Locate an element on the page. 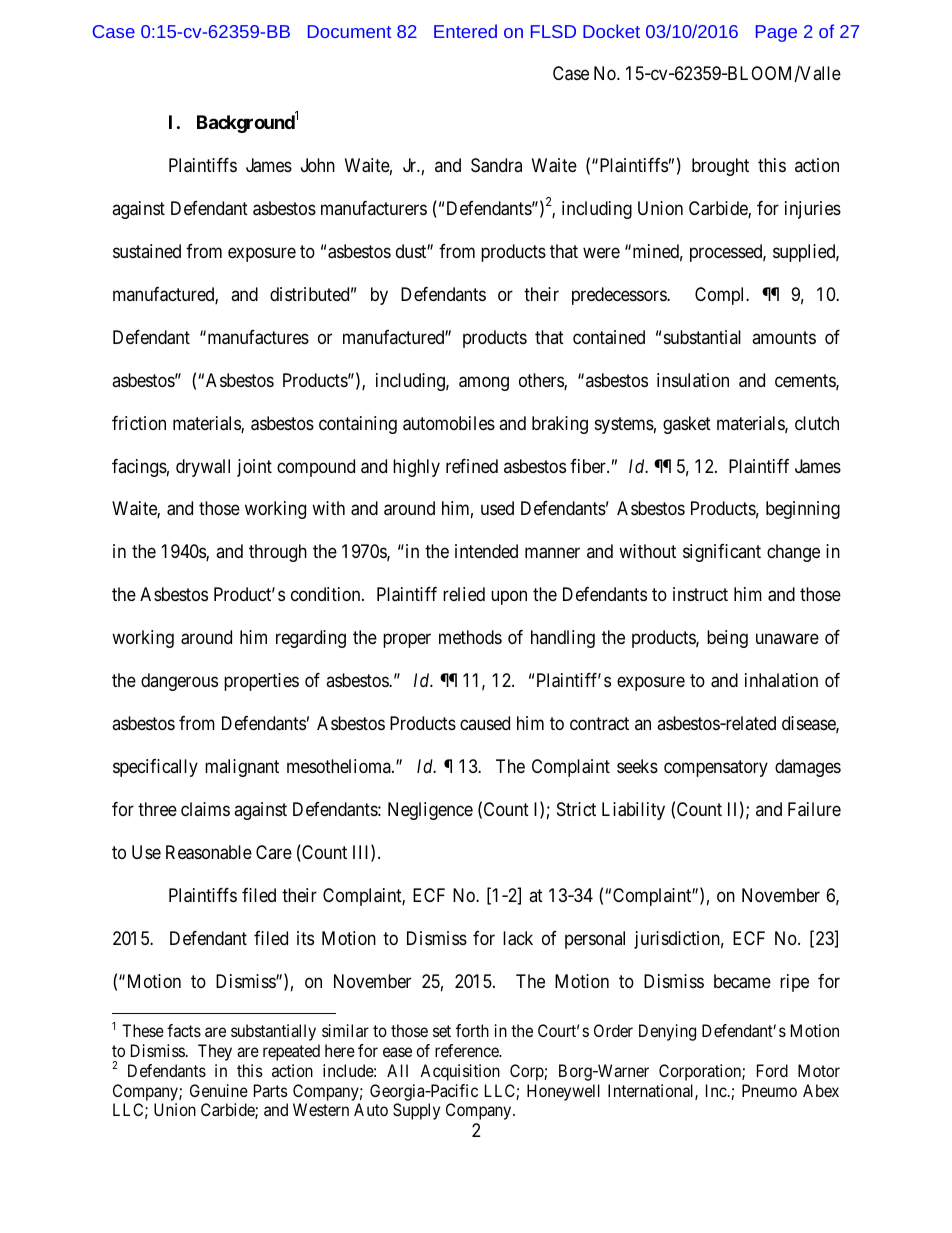 Image resolution: width=952 pixels, height=1233 pixels. Entered is located at coordinates (465, 31).
